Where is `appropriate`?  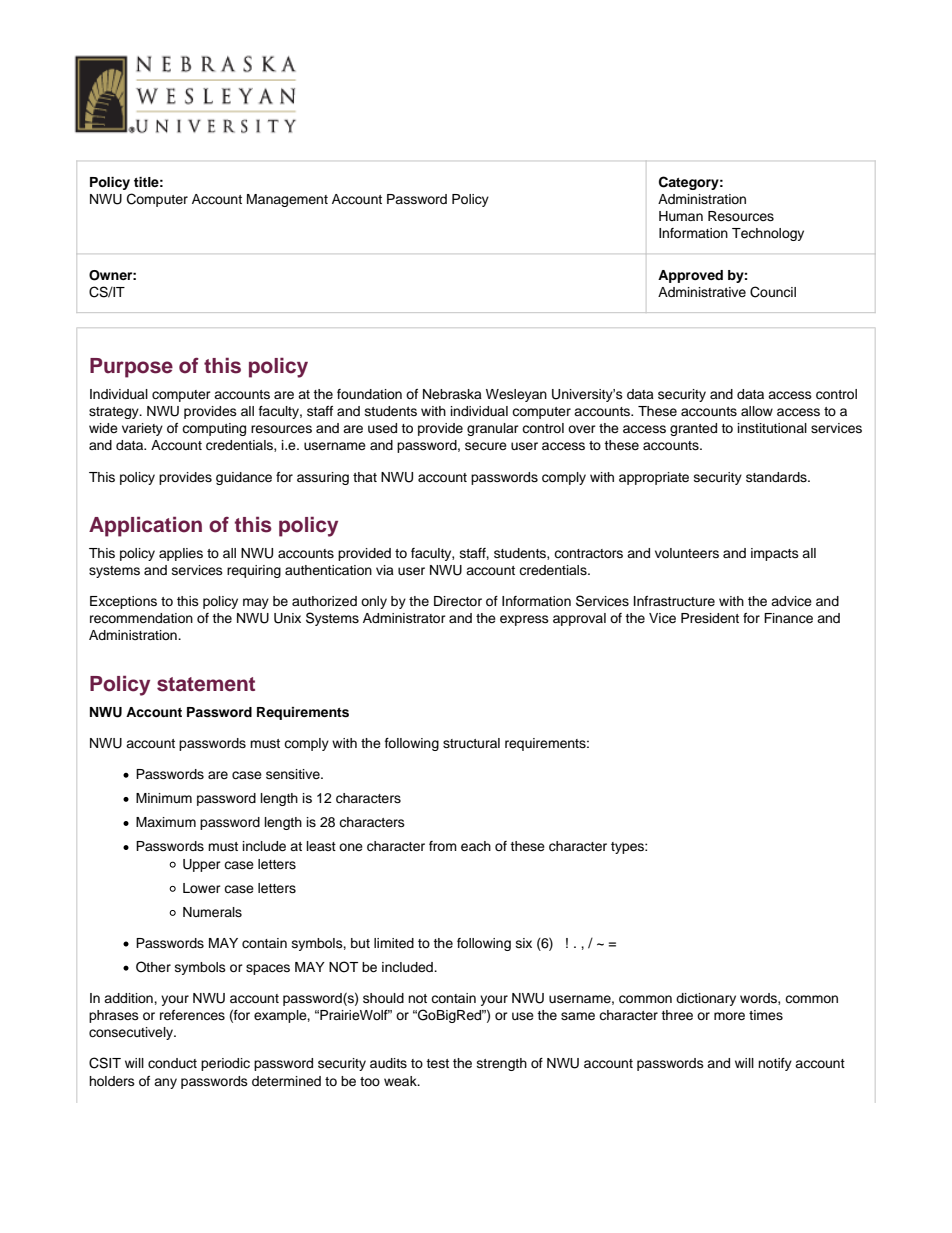 appropriate is located at coordinates (654, 478).
